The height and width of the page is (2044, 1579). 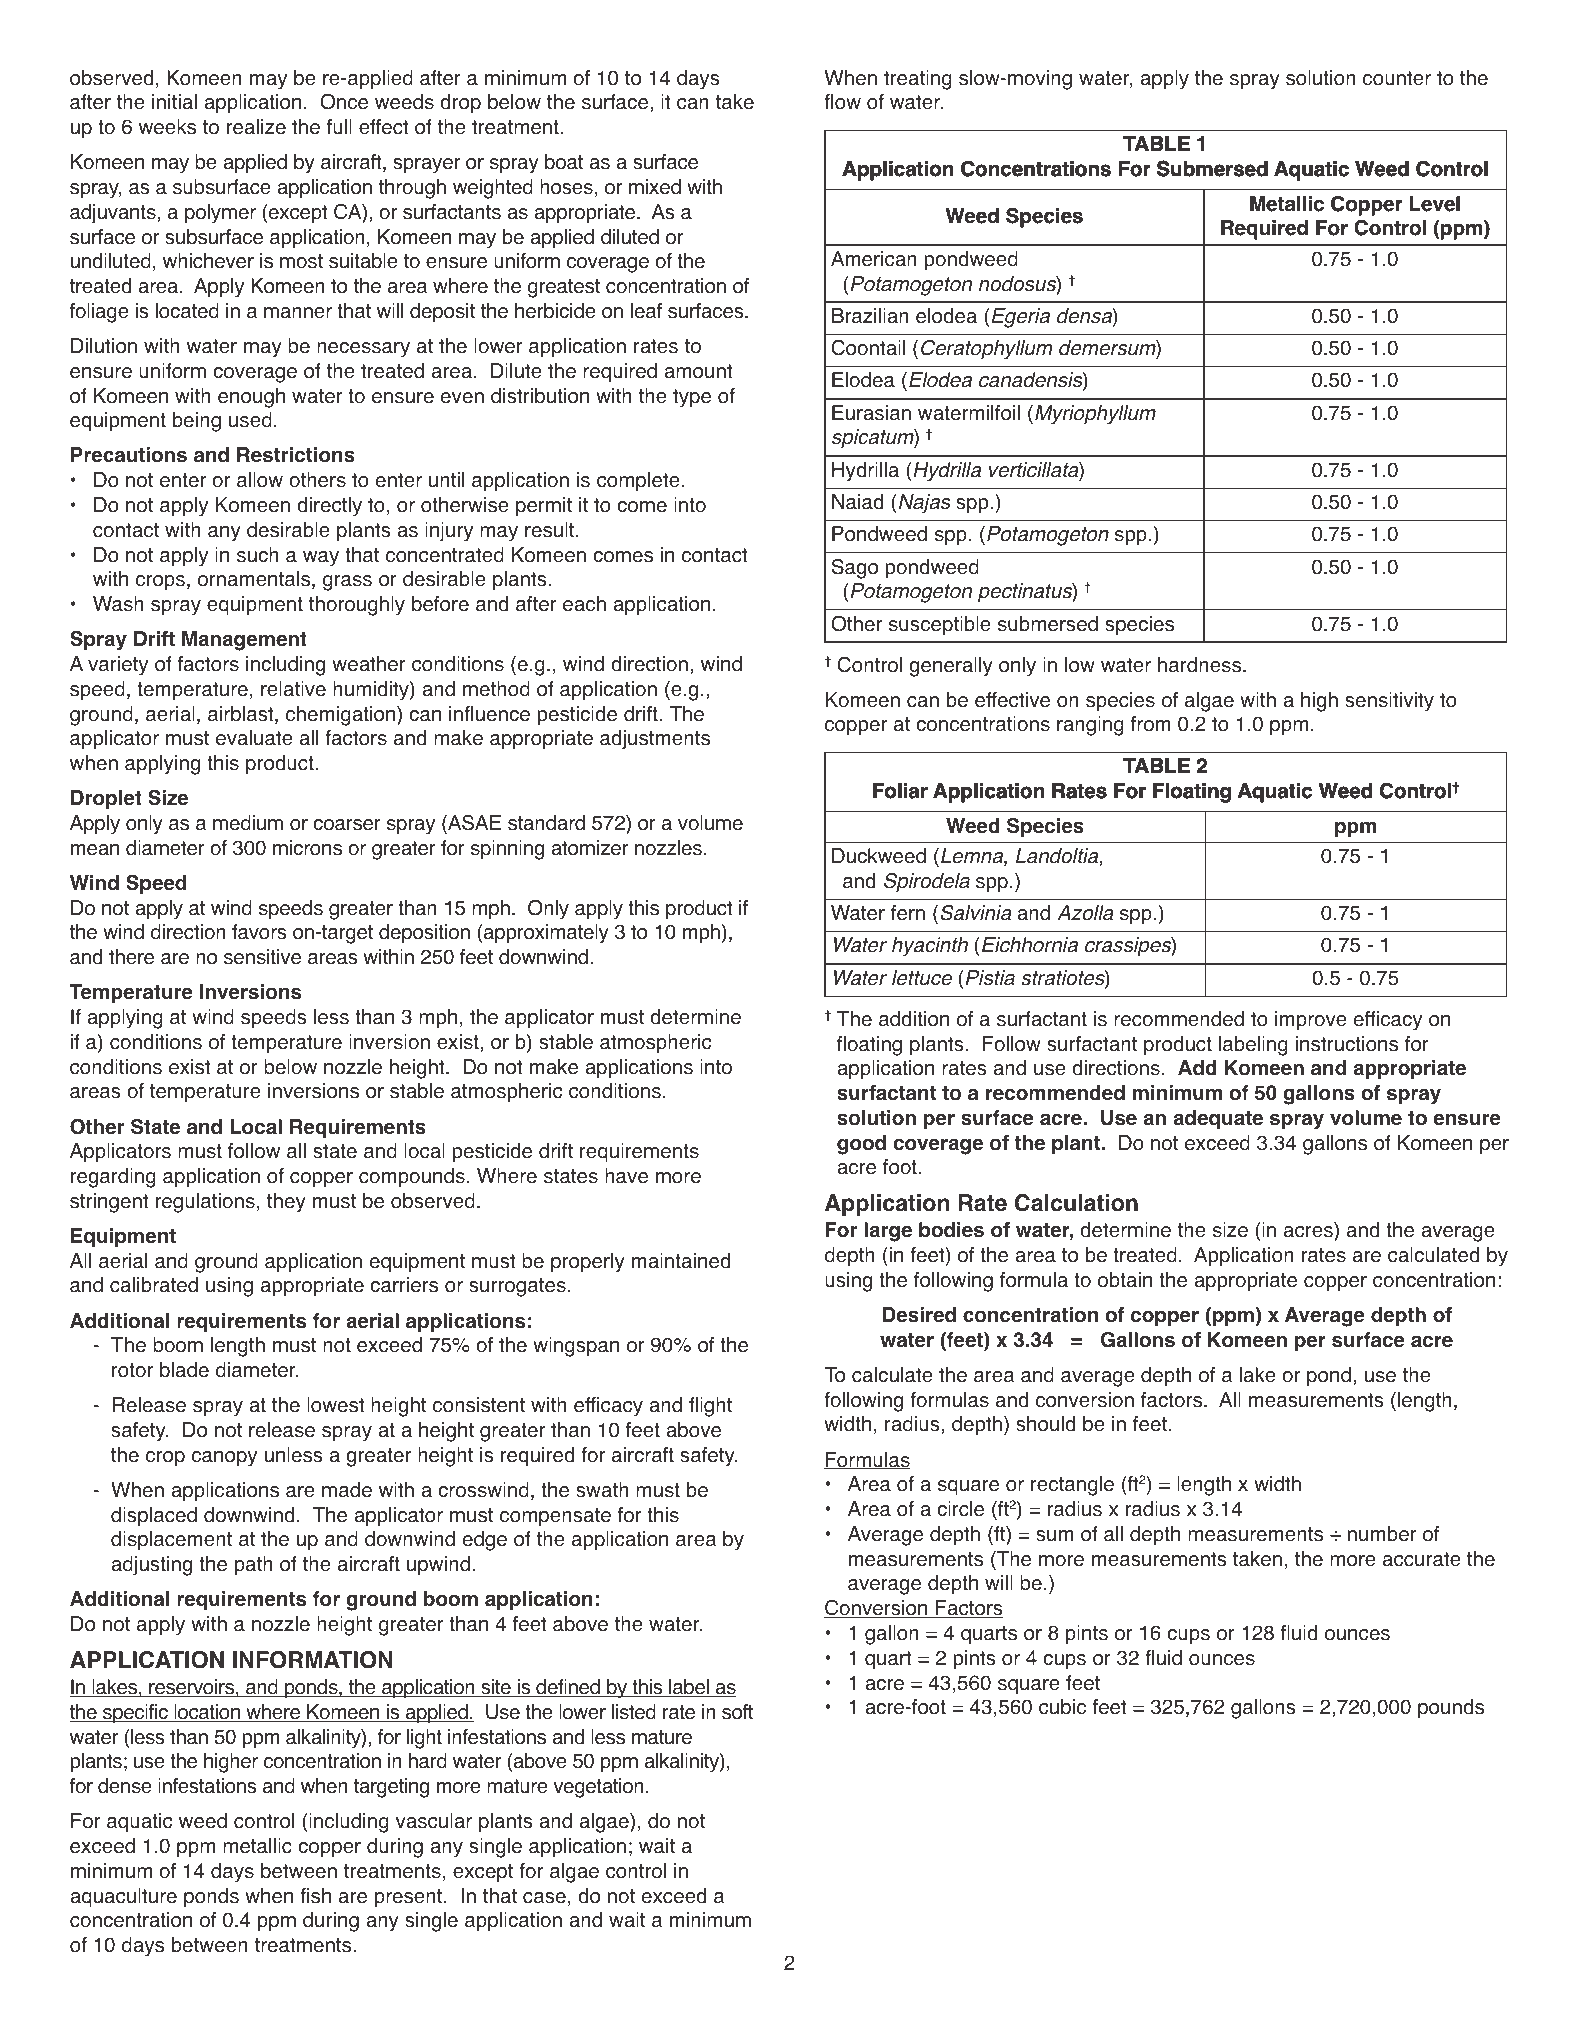 What do you see at coordinates (842, 102) in the page?
I see `flow` at bounding box center [842, 102].
